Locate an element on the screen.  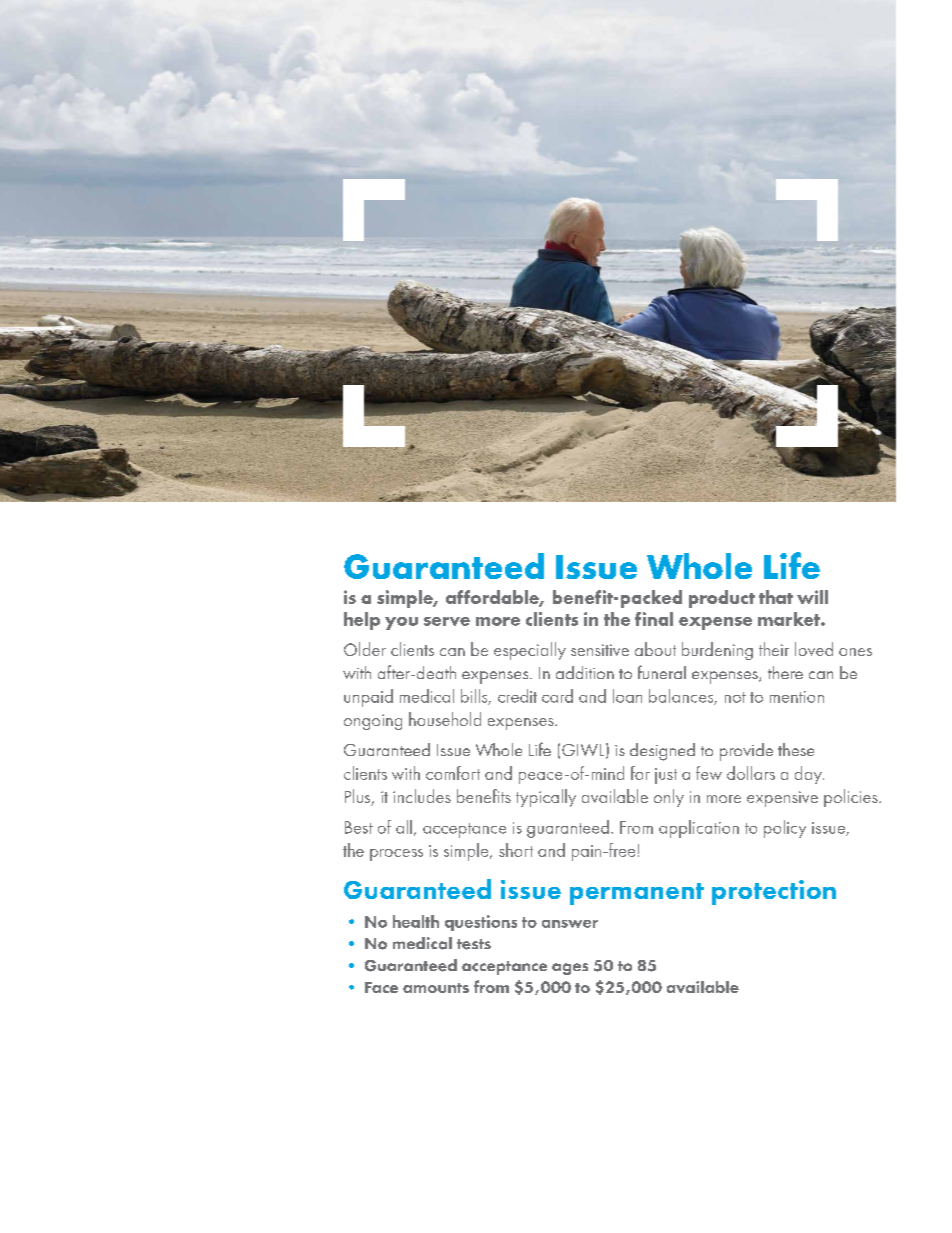
protection is located at coordinates (774, 892).
